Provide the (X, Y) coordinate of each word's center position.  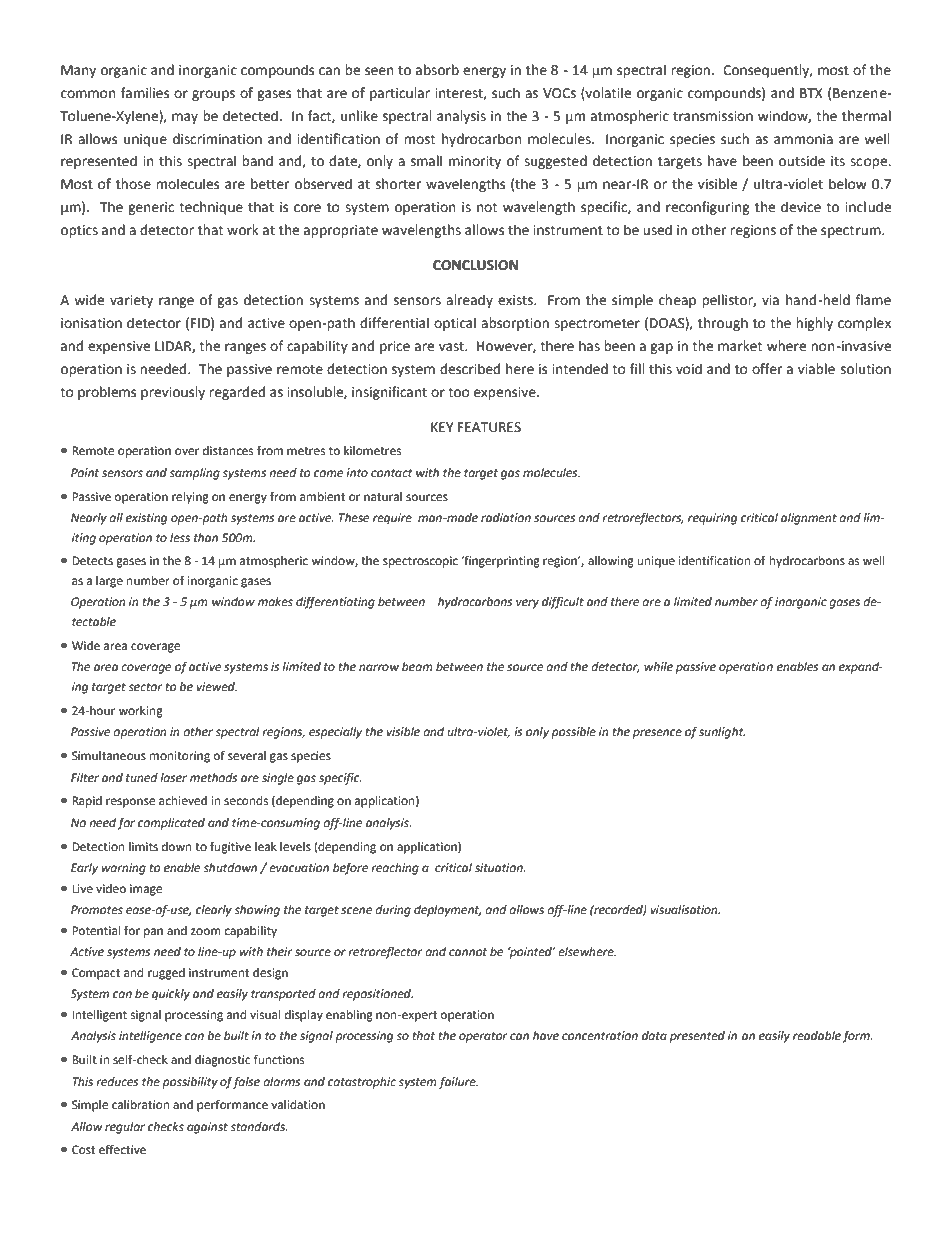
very (527, 604)
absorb (437, 70)
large (109, 582)
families (145, 93)
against (207, 1128)
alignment (809, 519)
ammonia (803, 139)
